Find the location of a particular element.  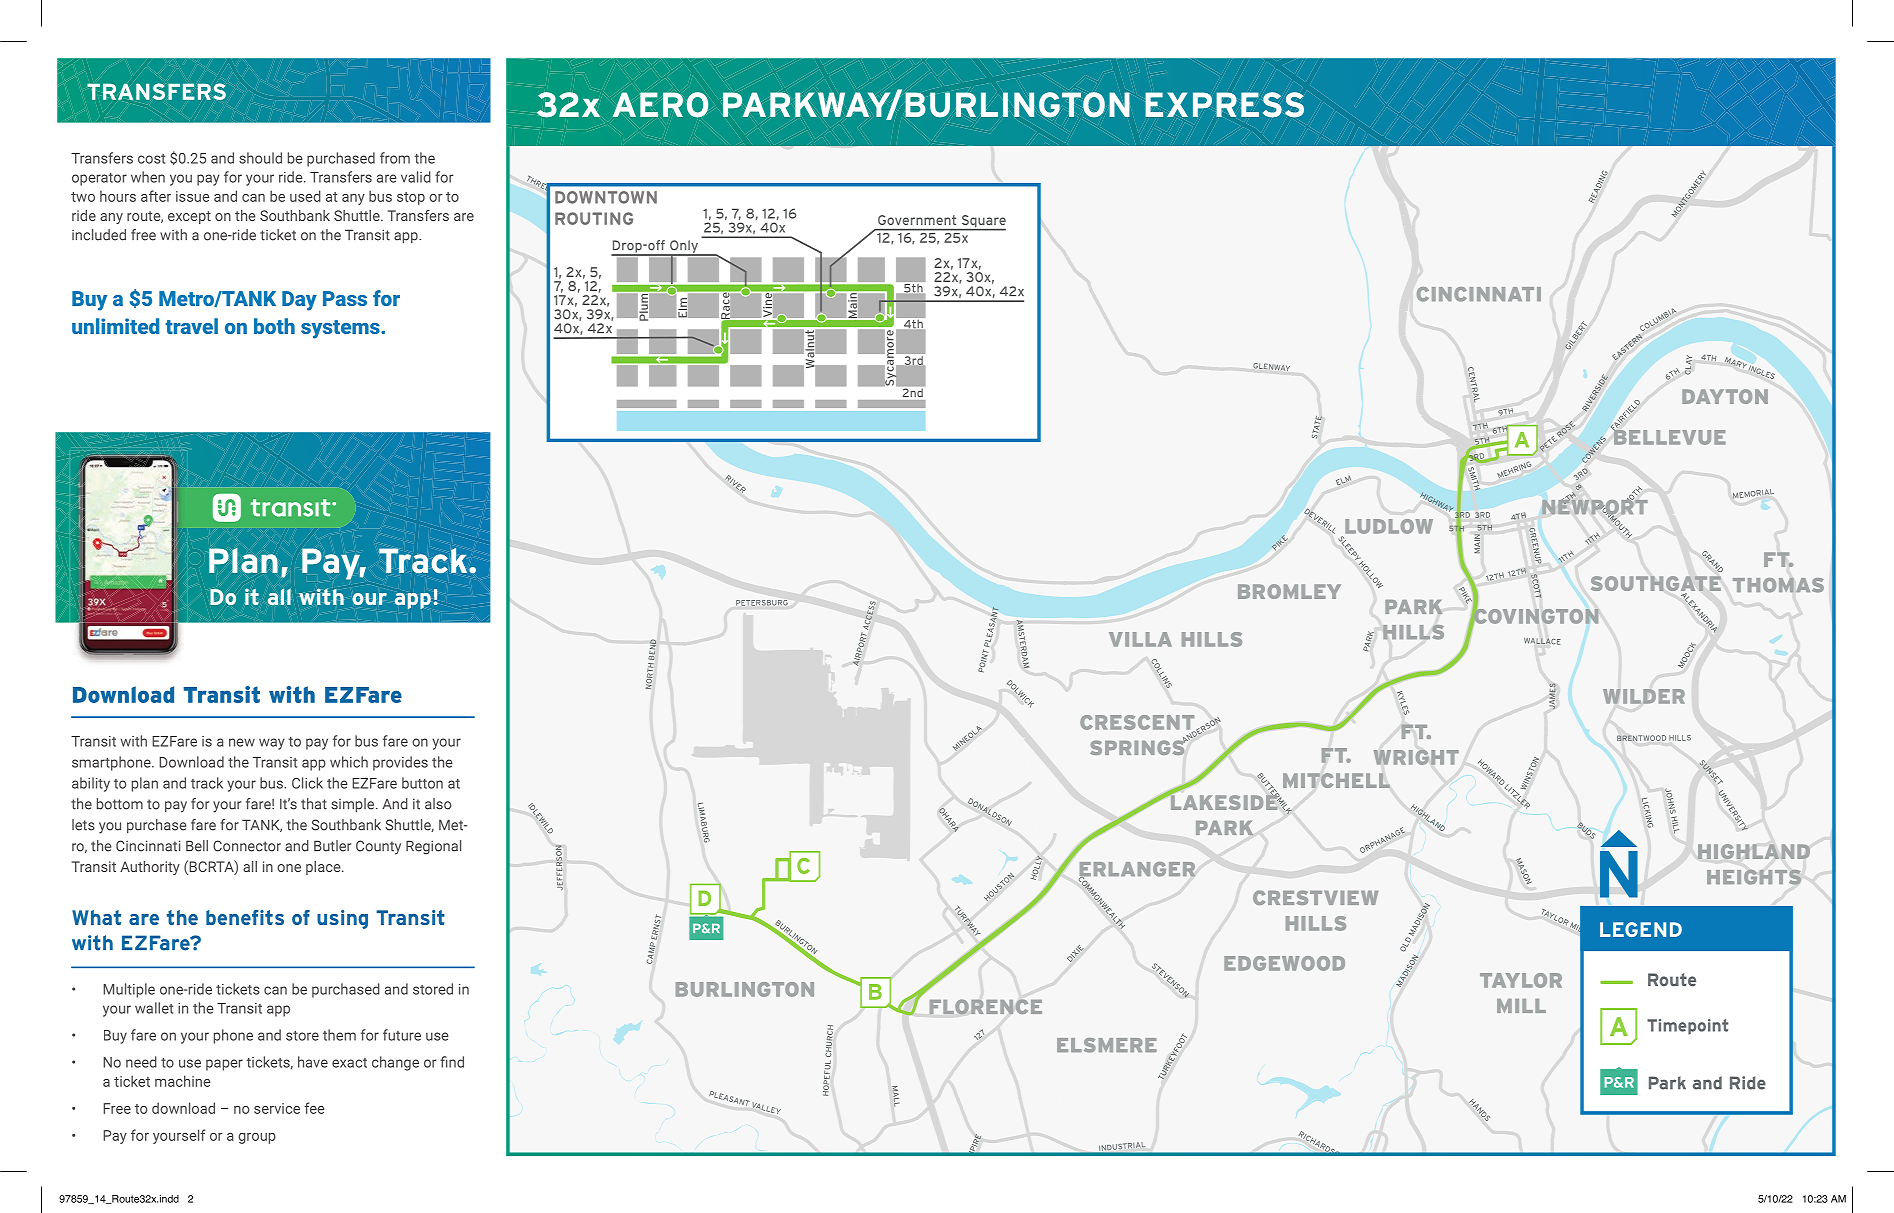

FLORENCE is located at coordinates (986, 1007).
